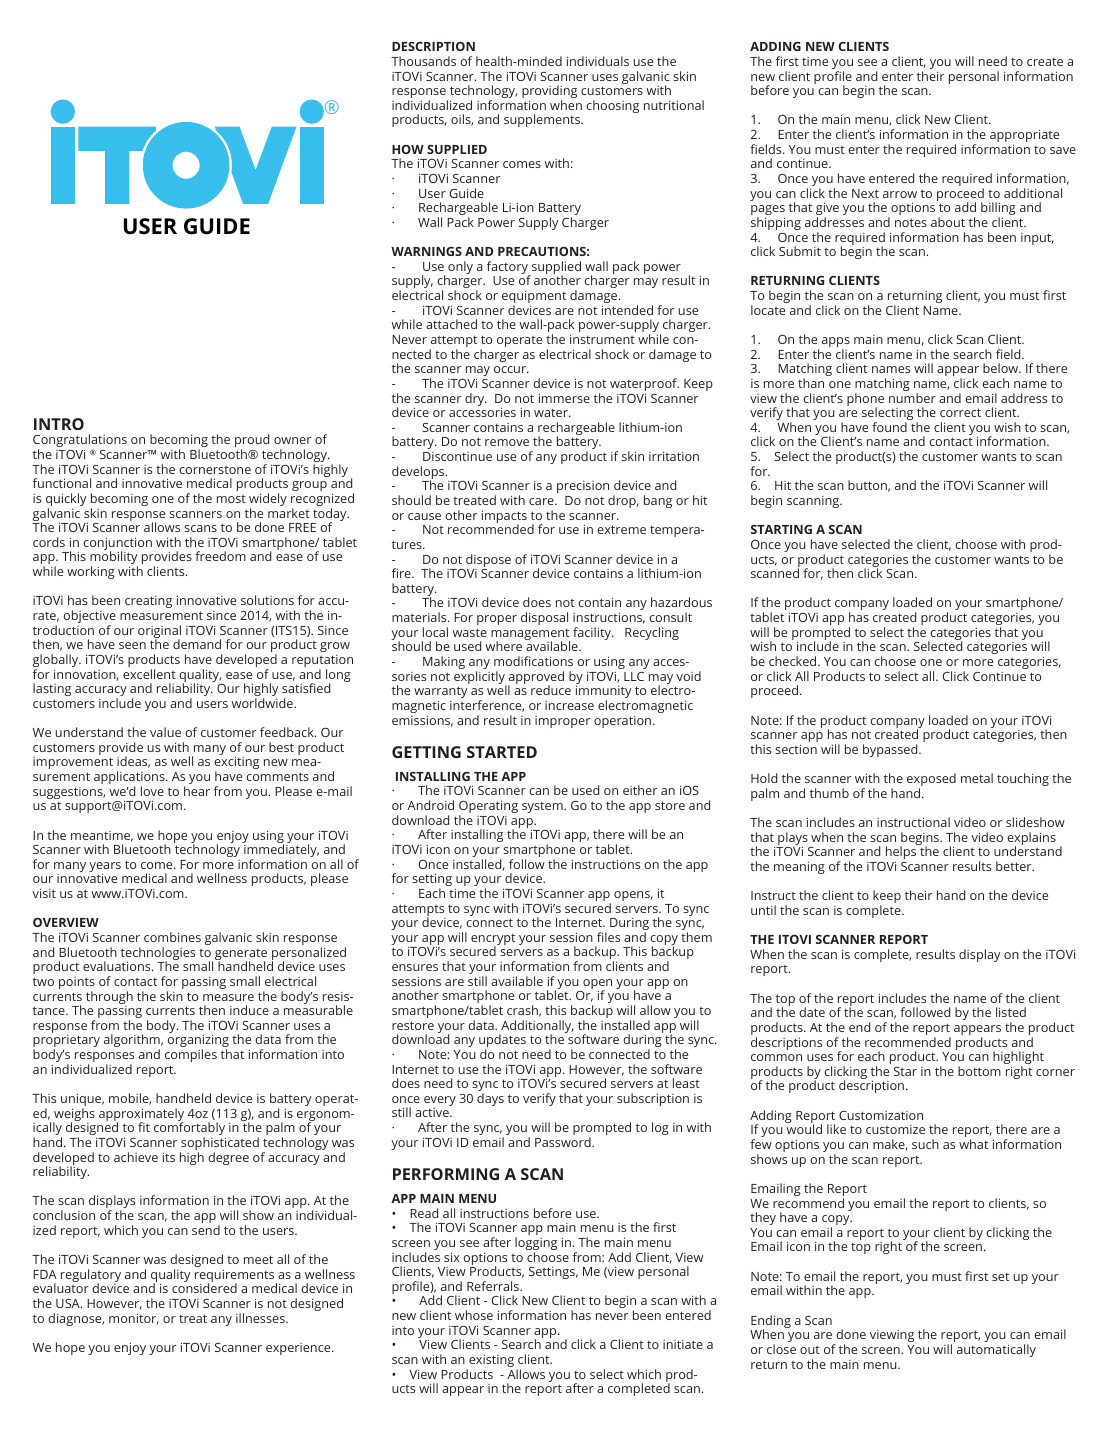 This screenshot has width=1113, height=1440. What do you see at coordinates (172, 937) in the screenshot?
I see `combines` at bounding box center [172, 937].
